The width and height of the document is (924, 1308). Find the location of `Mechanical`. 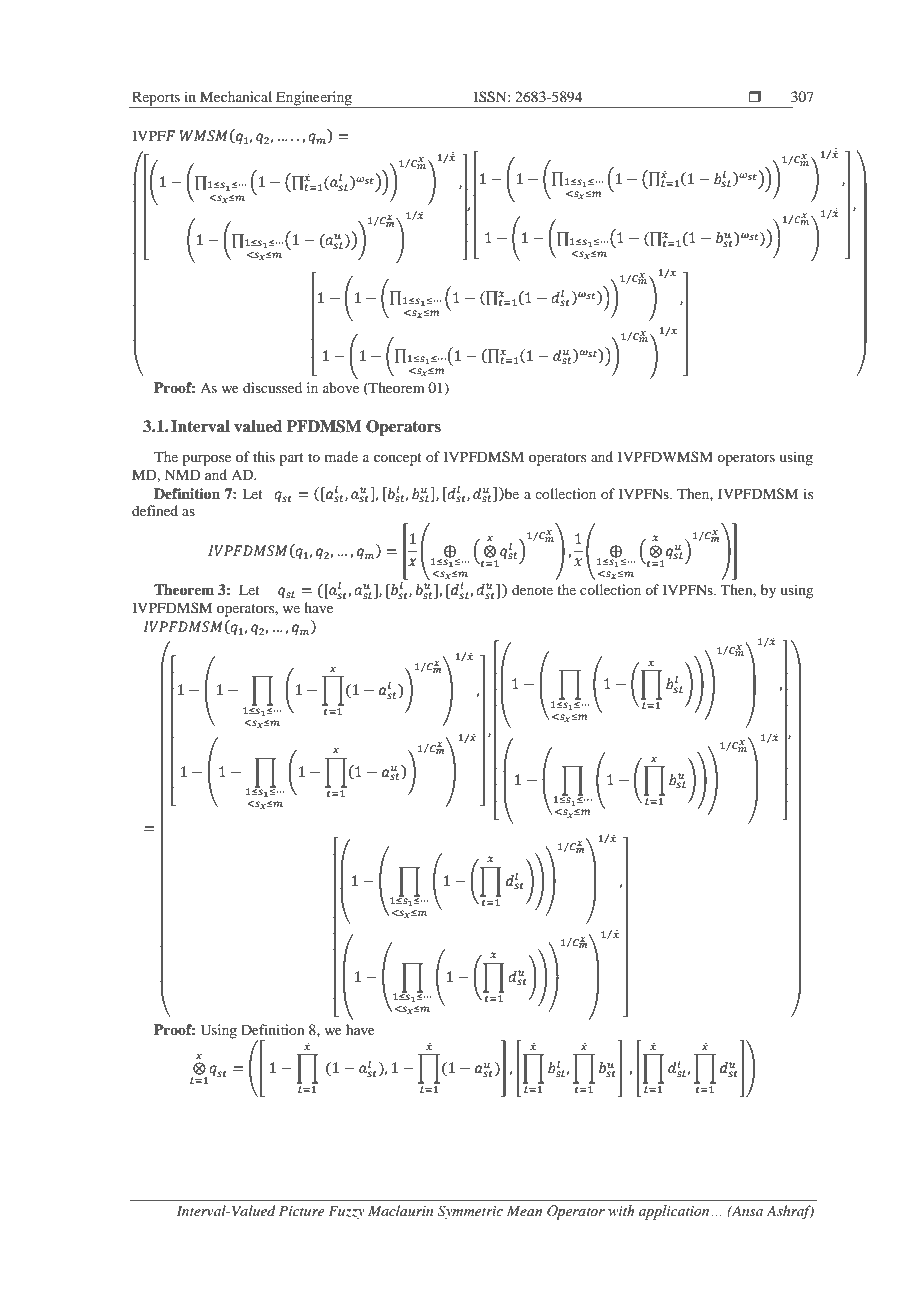

Mechanical is located at coordinates (236, 96).
